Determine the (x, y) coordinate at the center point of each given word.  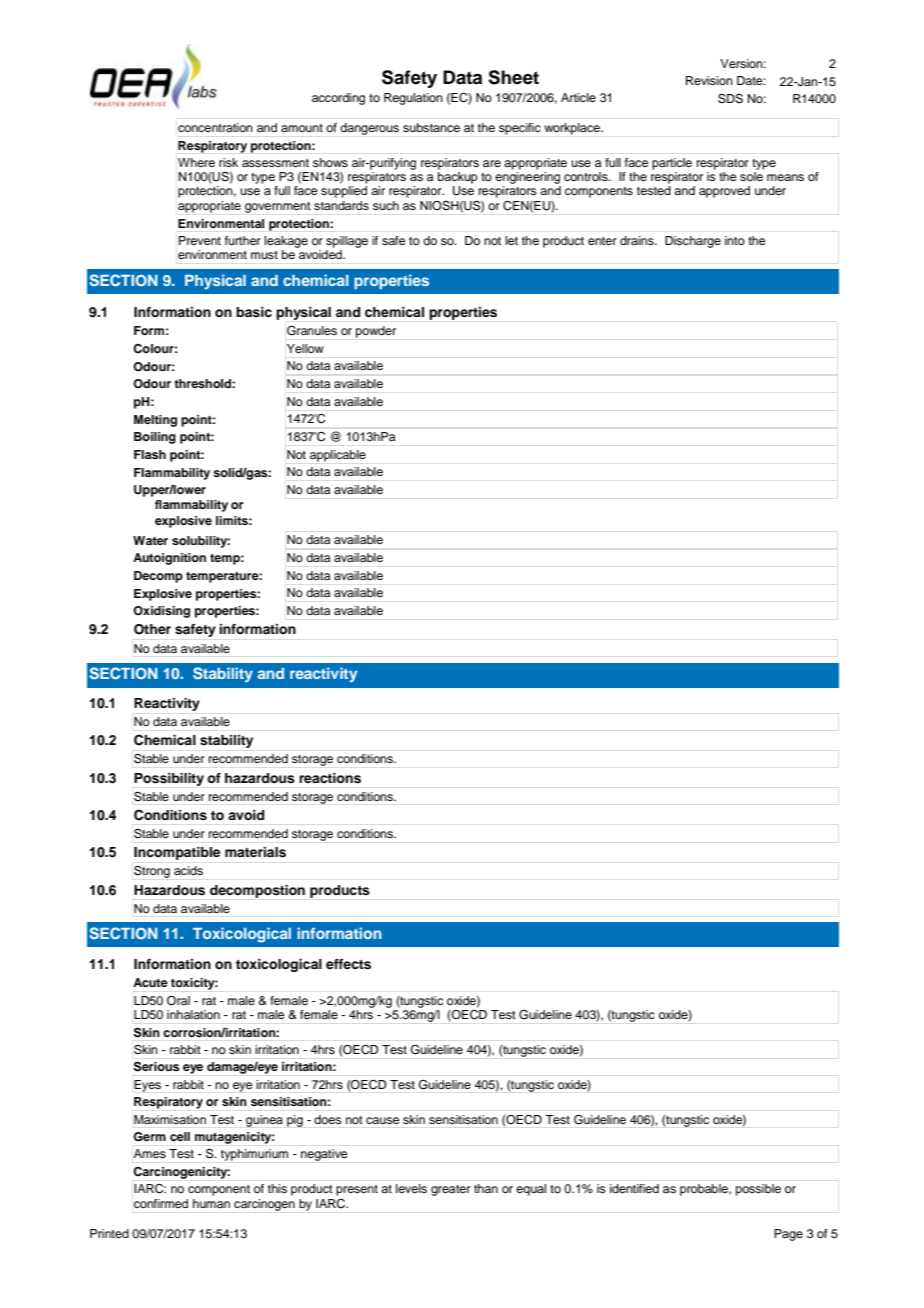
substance (431, 127)
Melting (155, 421)
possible (758, 1190)
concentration (215, 127)
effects (348, 964)
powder (376, 332)
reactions (330, 778)
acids (188, 870)
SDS (730, 99)
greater (451, 1190)
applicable (338, 456)
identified (634, 1188)
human (211, 1203)
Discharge (693, 242)
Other (152, 629)
